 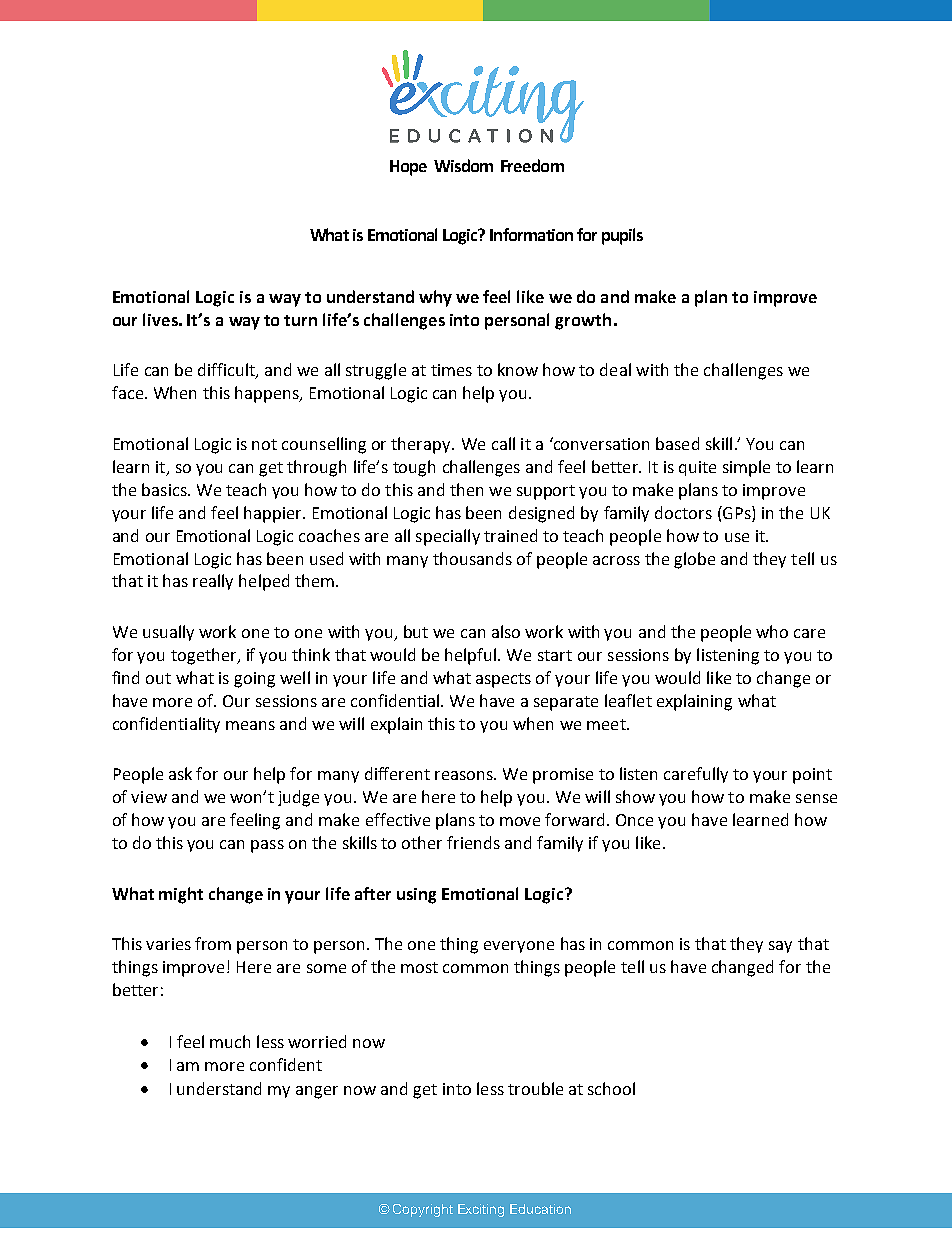 I want to click on reasons, so click(x=465, y=775).
